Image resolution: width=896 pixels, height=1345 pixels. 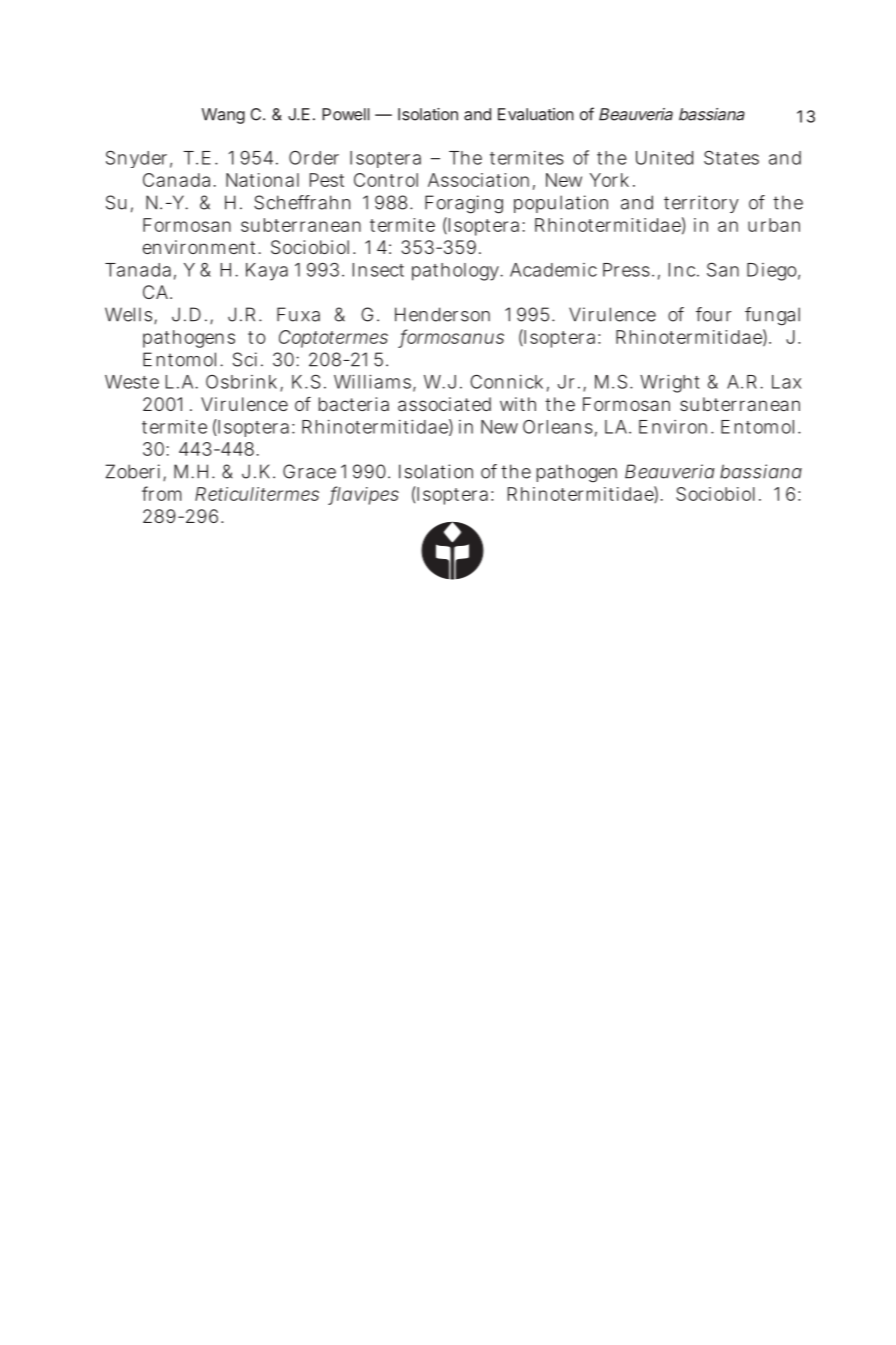 I want to click on pathology, so click(x=456, y=272).
